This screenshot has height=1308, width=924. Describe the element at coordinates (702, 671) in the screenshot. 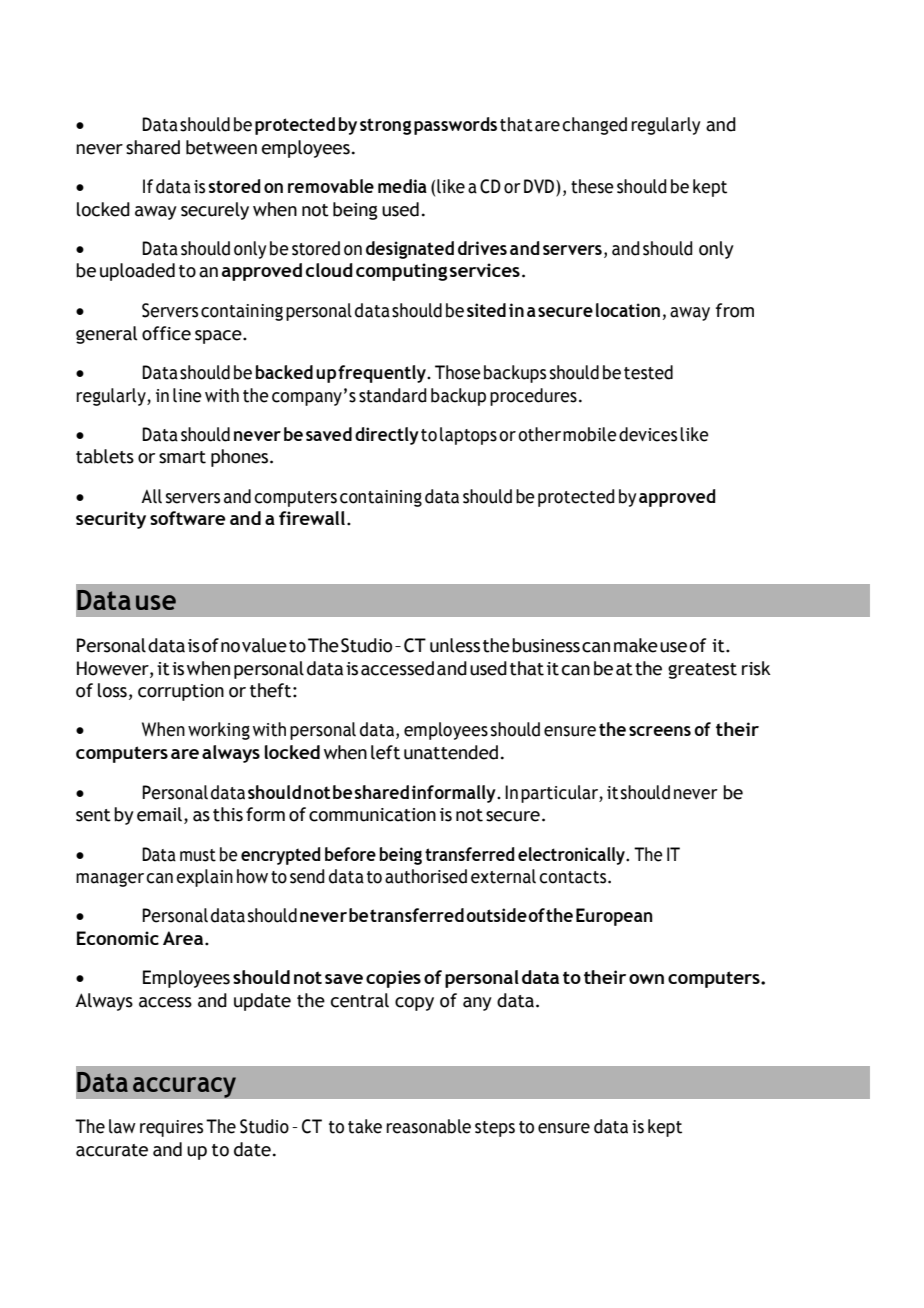

I see `greatest` at that location.
